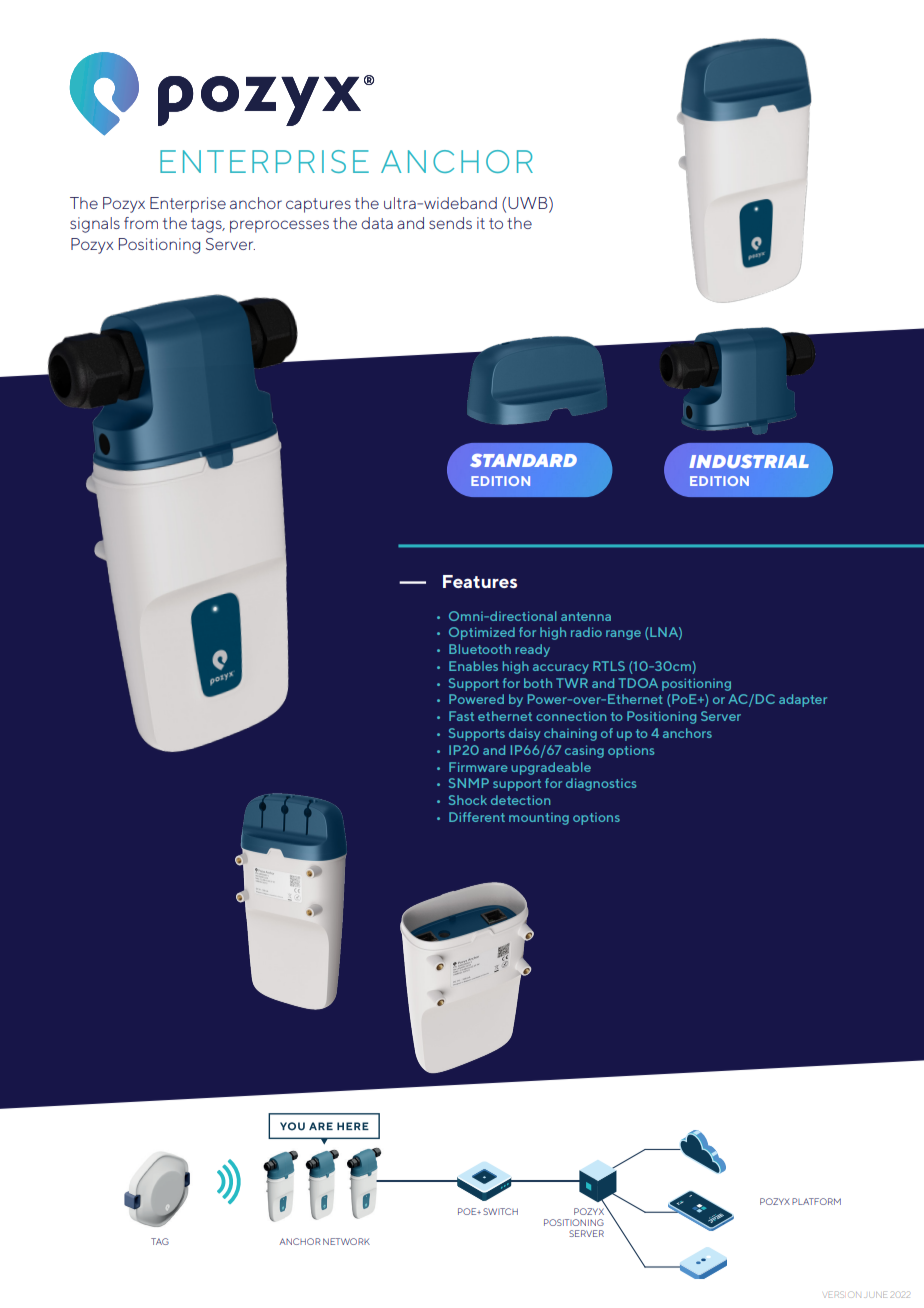 This document has height=1308, width=924. Describe the element at coordinates (477, 817) in the document. I see `Different` at that location.
